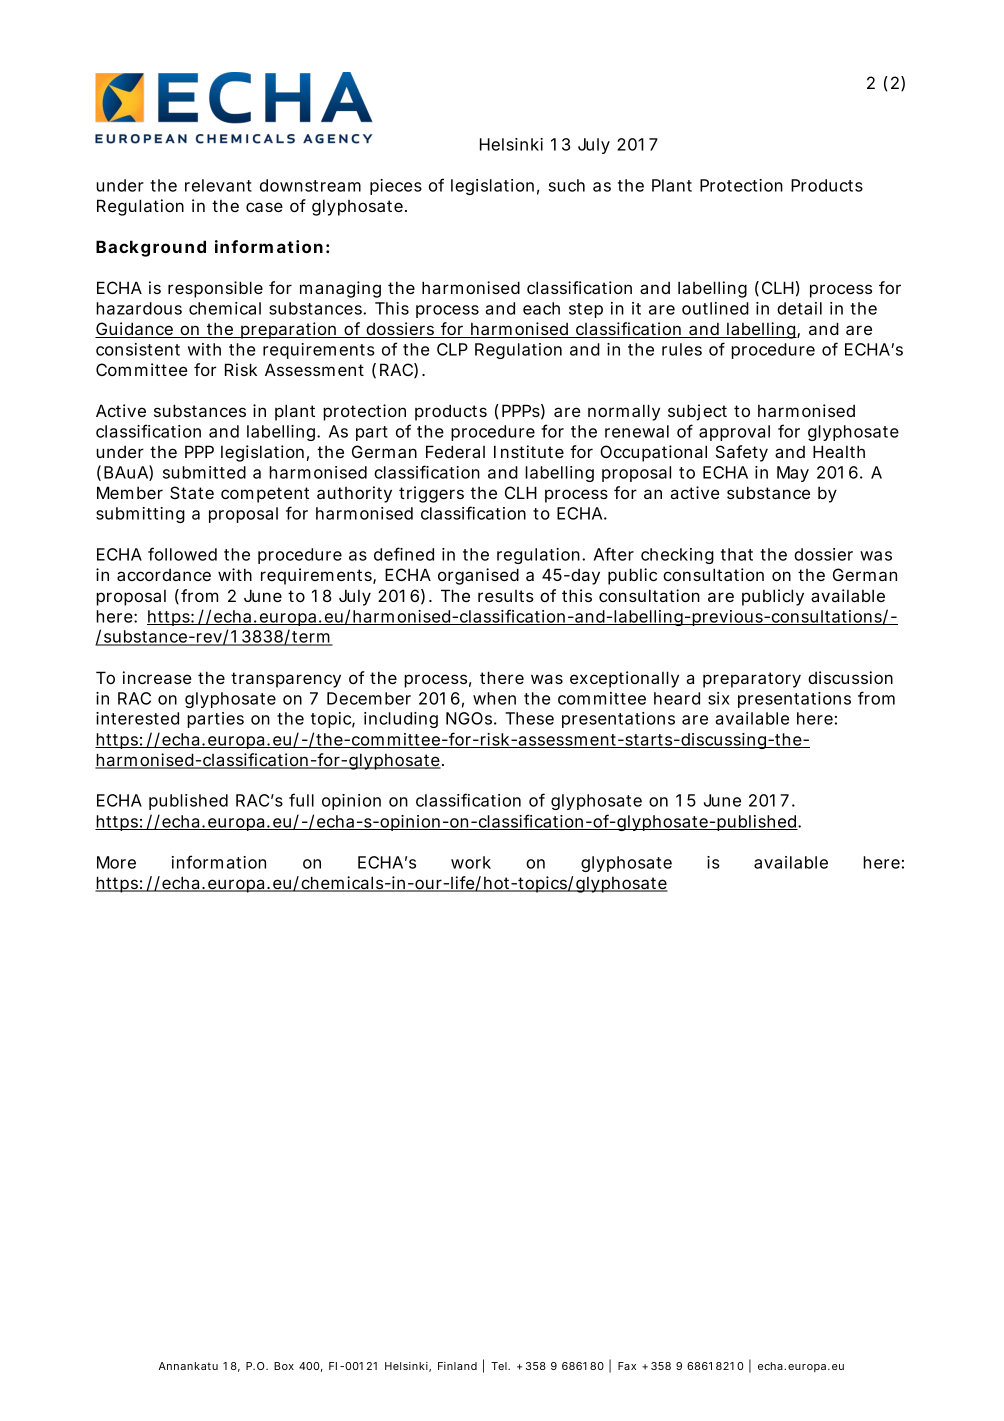 The height and width of the document is (1421, 1004). What do you see at coordinates (116, 862) in the document?
I see `More` at bounding box center [116, 862].
